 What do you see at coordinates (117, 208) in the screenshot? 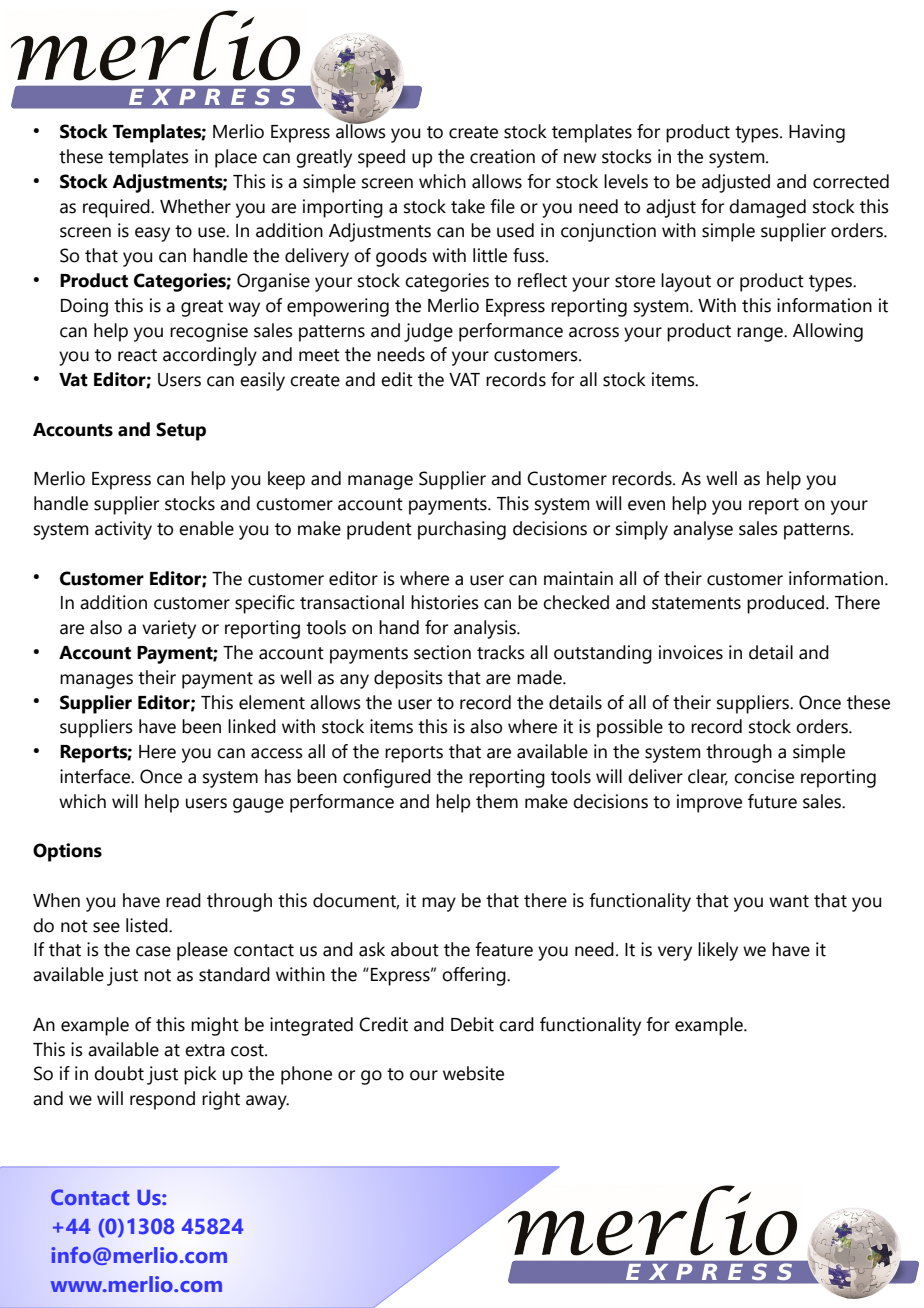
I see `required` at bounding box center [117, 208].
